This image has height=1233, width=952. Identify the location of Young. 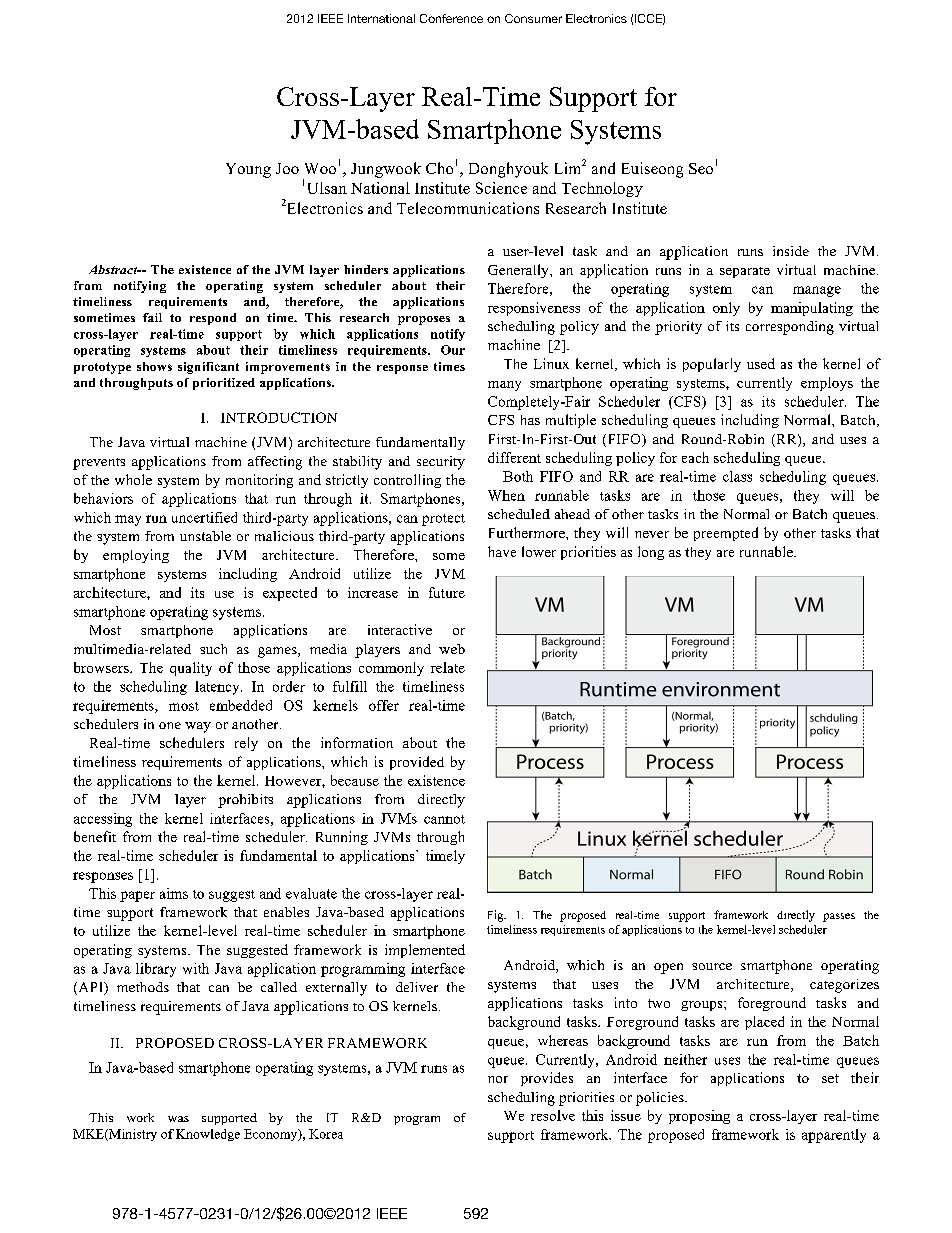
(248, 170).
